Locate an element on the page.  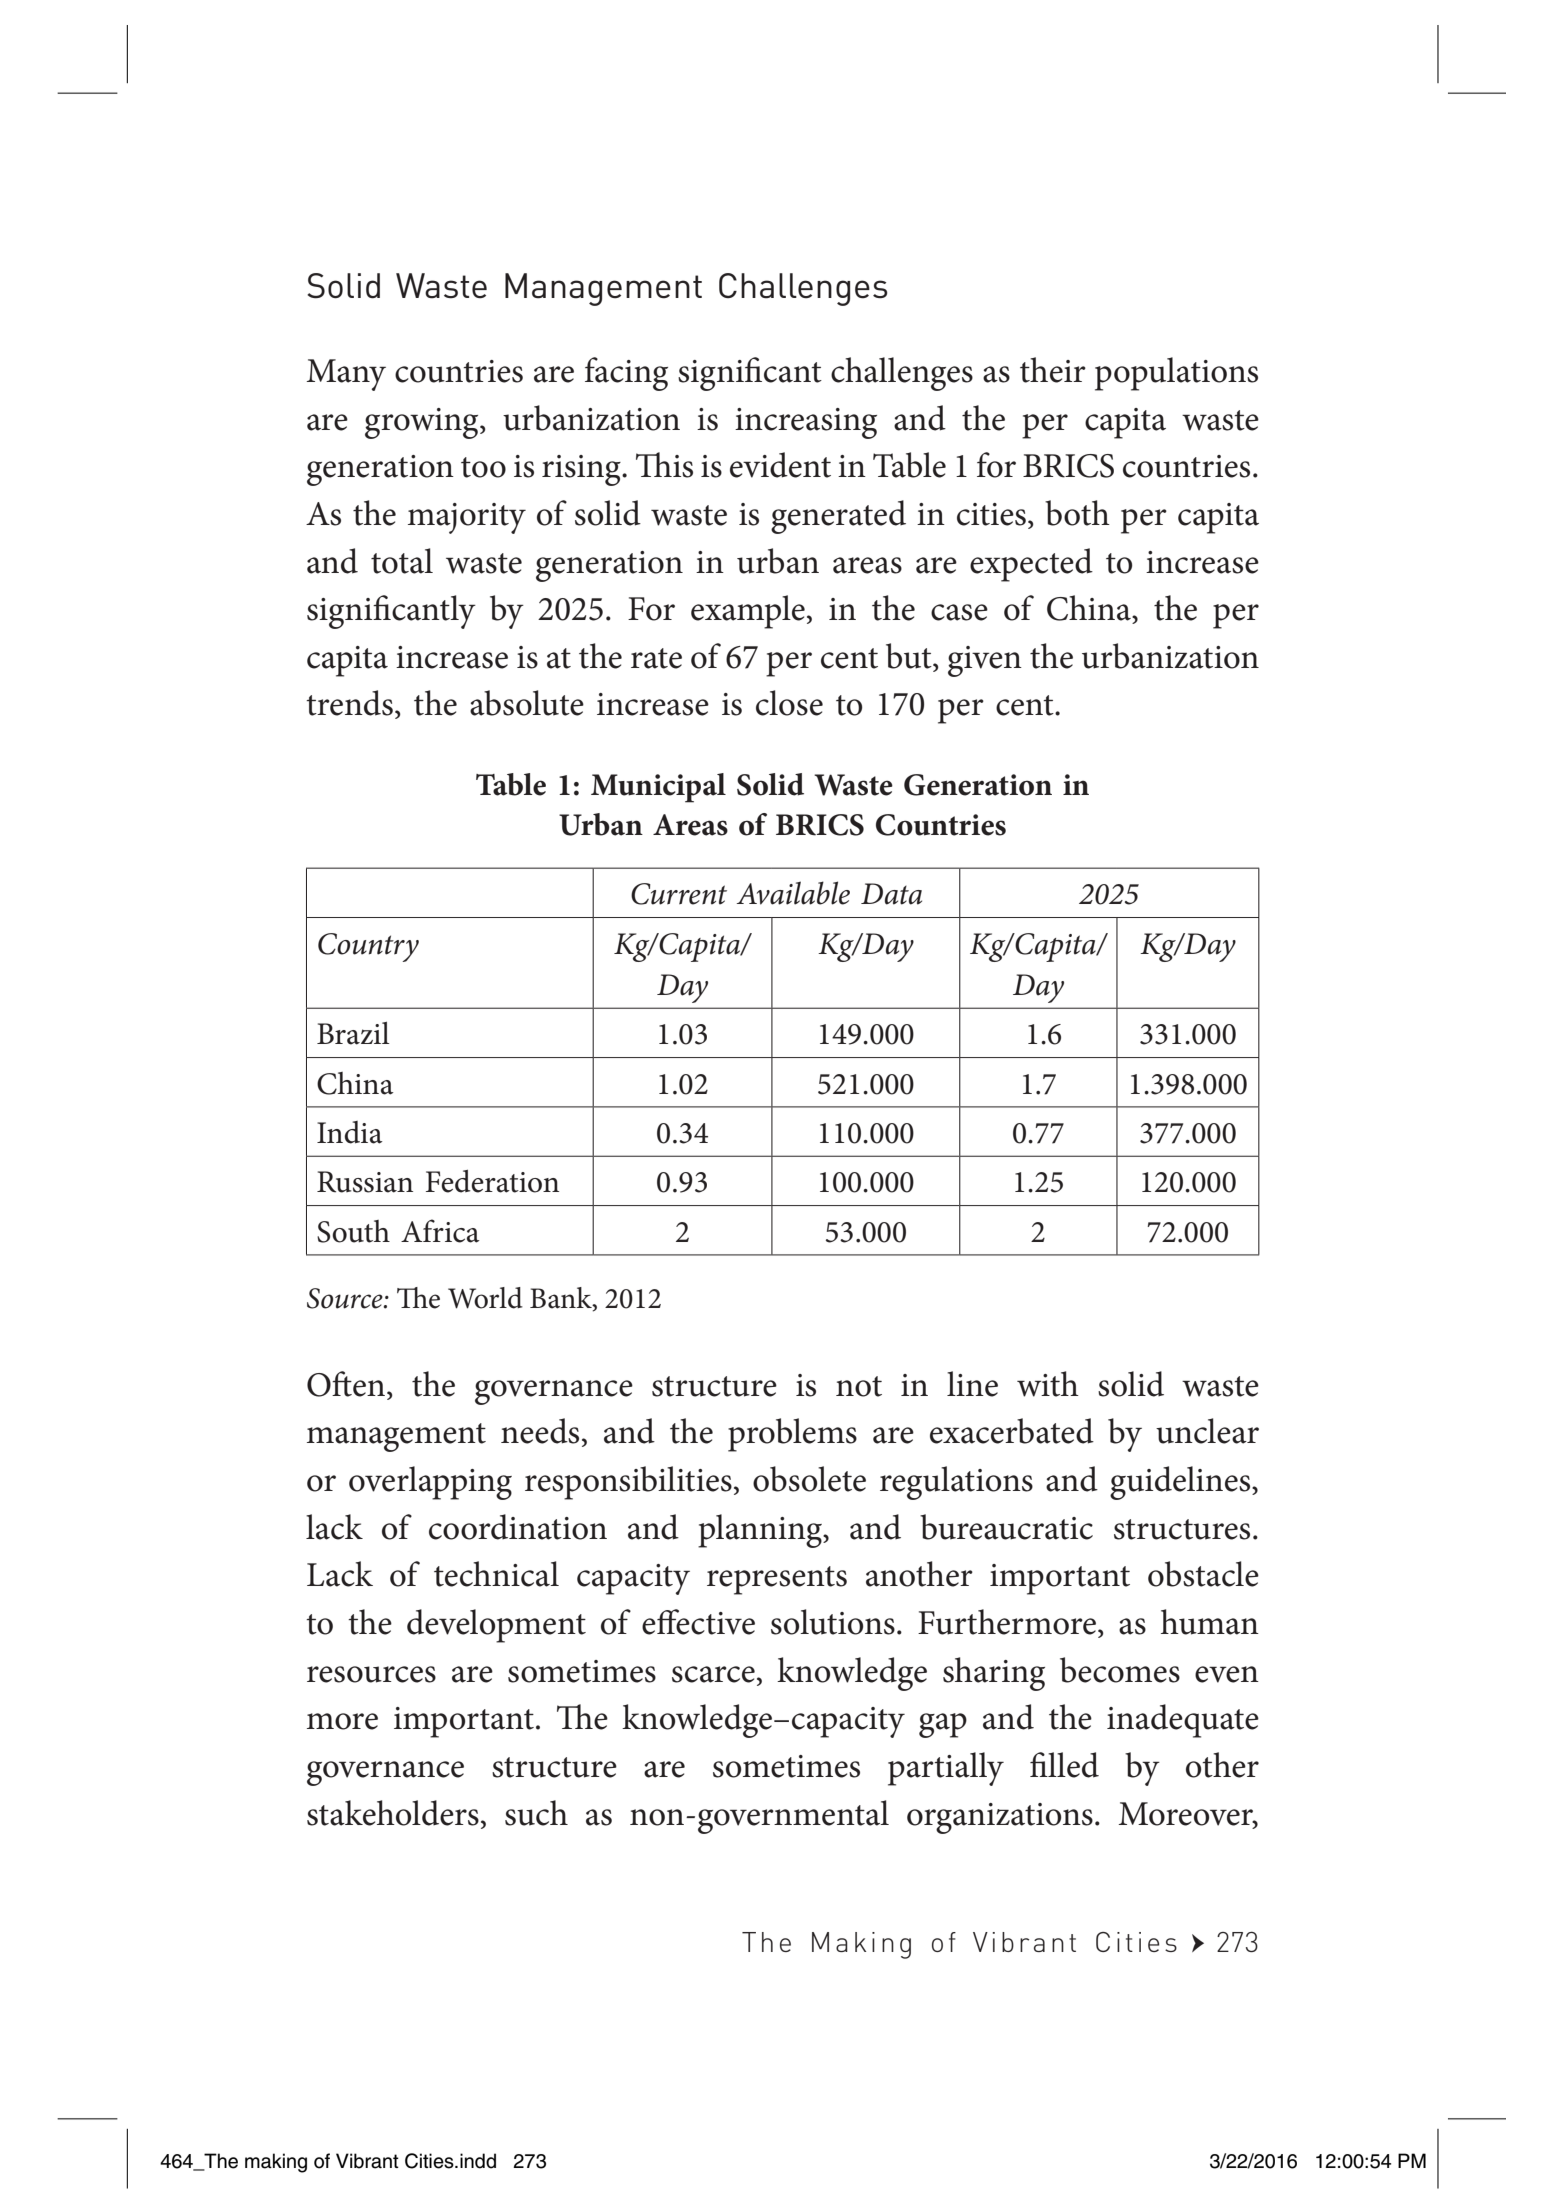
problems is located at coordinates (792, 1435).
